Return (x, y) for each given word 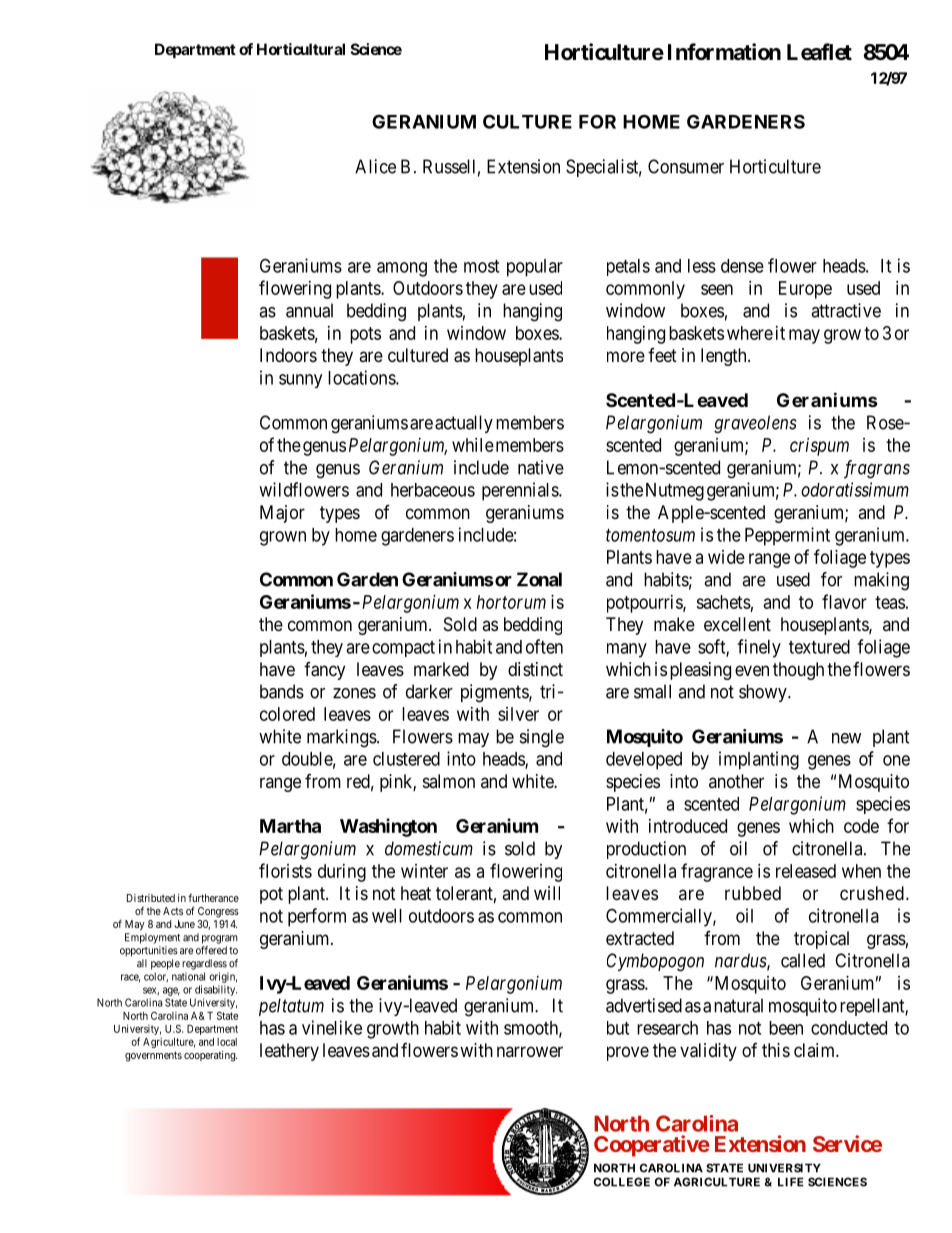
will (547, 893)
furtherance (213, 897)
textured (819, 647)
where (750, 333)
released (806, 871)
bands (282, 691)
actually (464, 424)
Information (724, 51)
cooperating (210, 1056)
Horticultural (301, 49)
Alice (375, 166)
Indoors (288, 355)
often (544, 646)
